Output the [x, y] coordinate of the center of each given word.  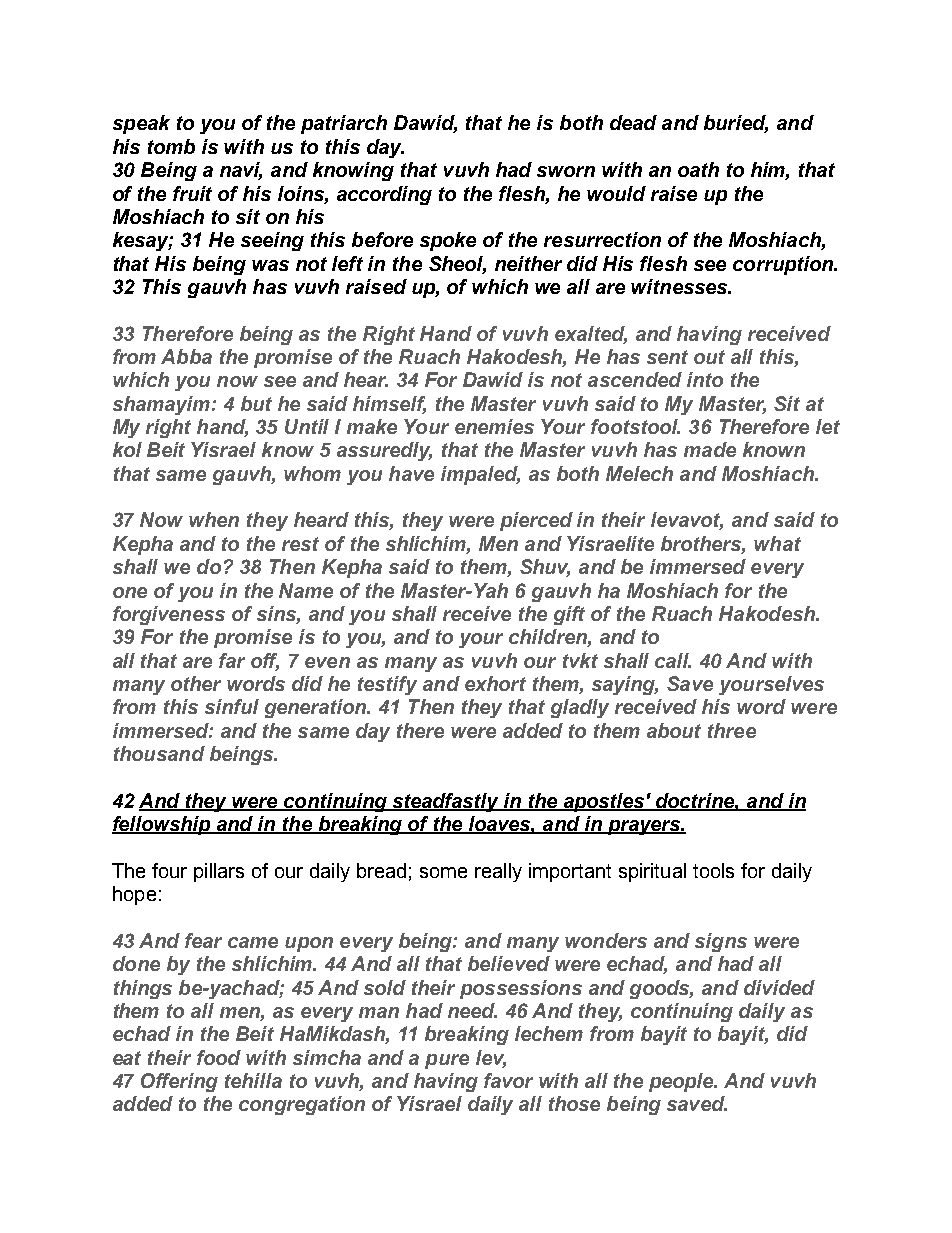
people [682, 1082]
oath [698, 169]
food [219, 1057]
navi [241, 171]
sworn [566, 171]
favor [508, 1080]
